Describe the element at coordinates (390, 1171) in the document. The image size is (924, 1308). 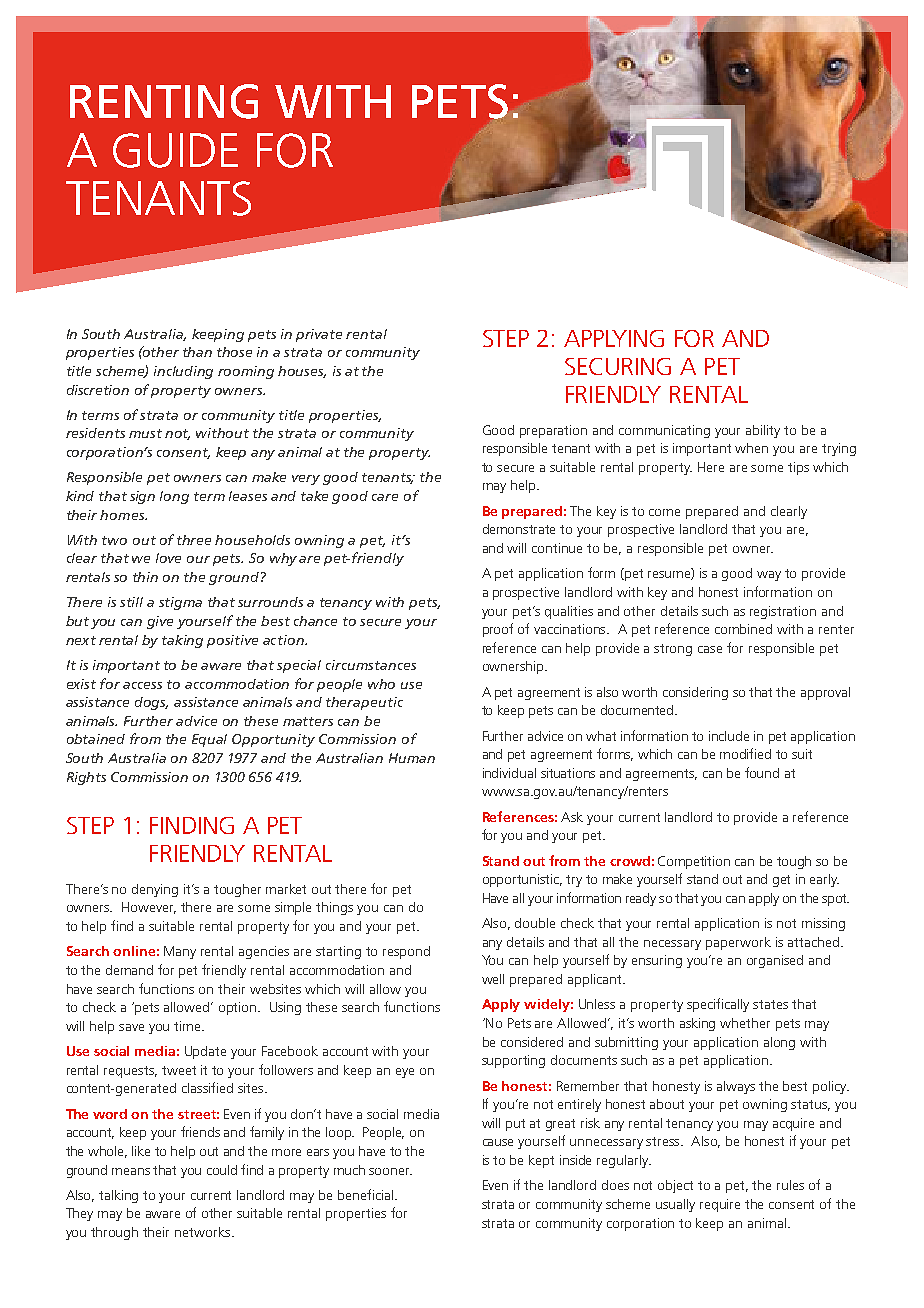
I see `sooner` at that location.
